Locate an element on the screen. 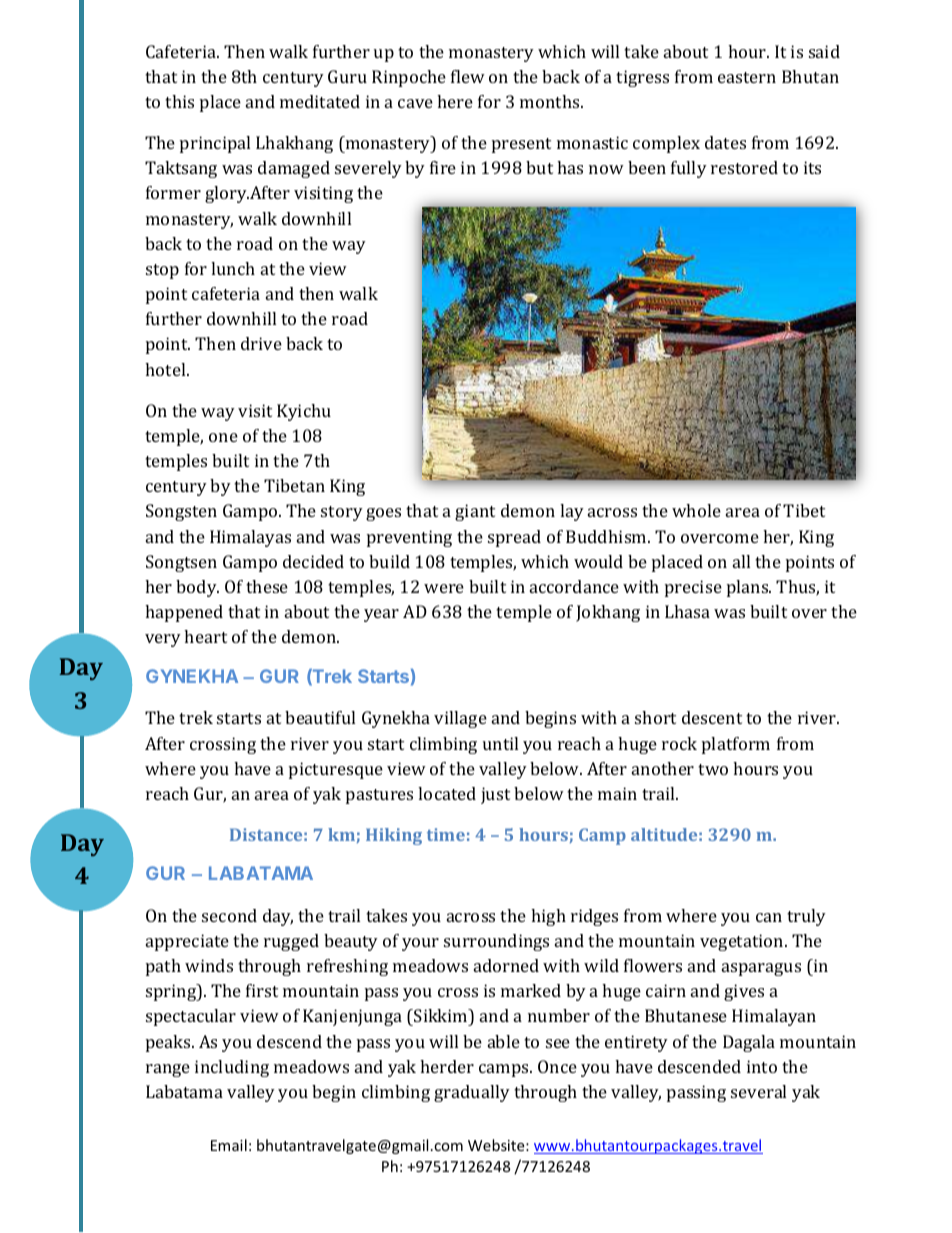  flew is located at coordinates (468, 76).
